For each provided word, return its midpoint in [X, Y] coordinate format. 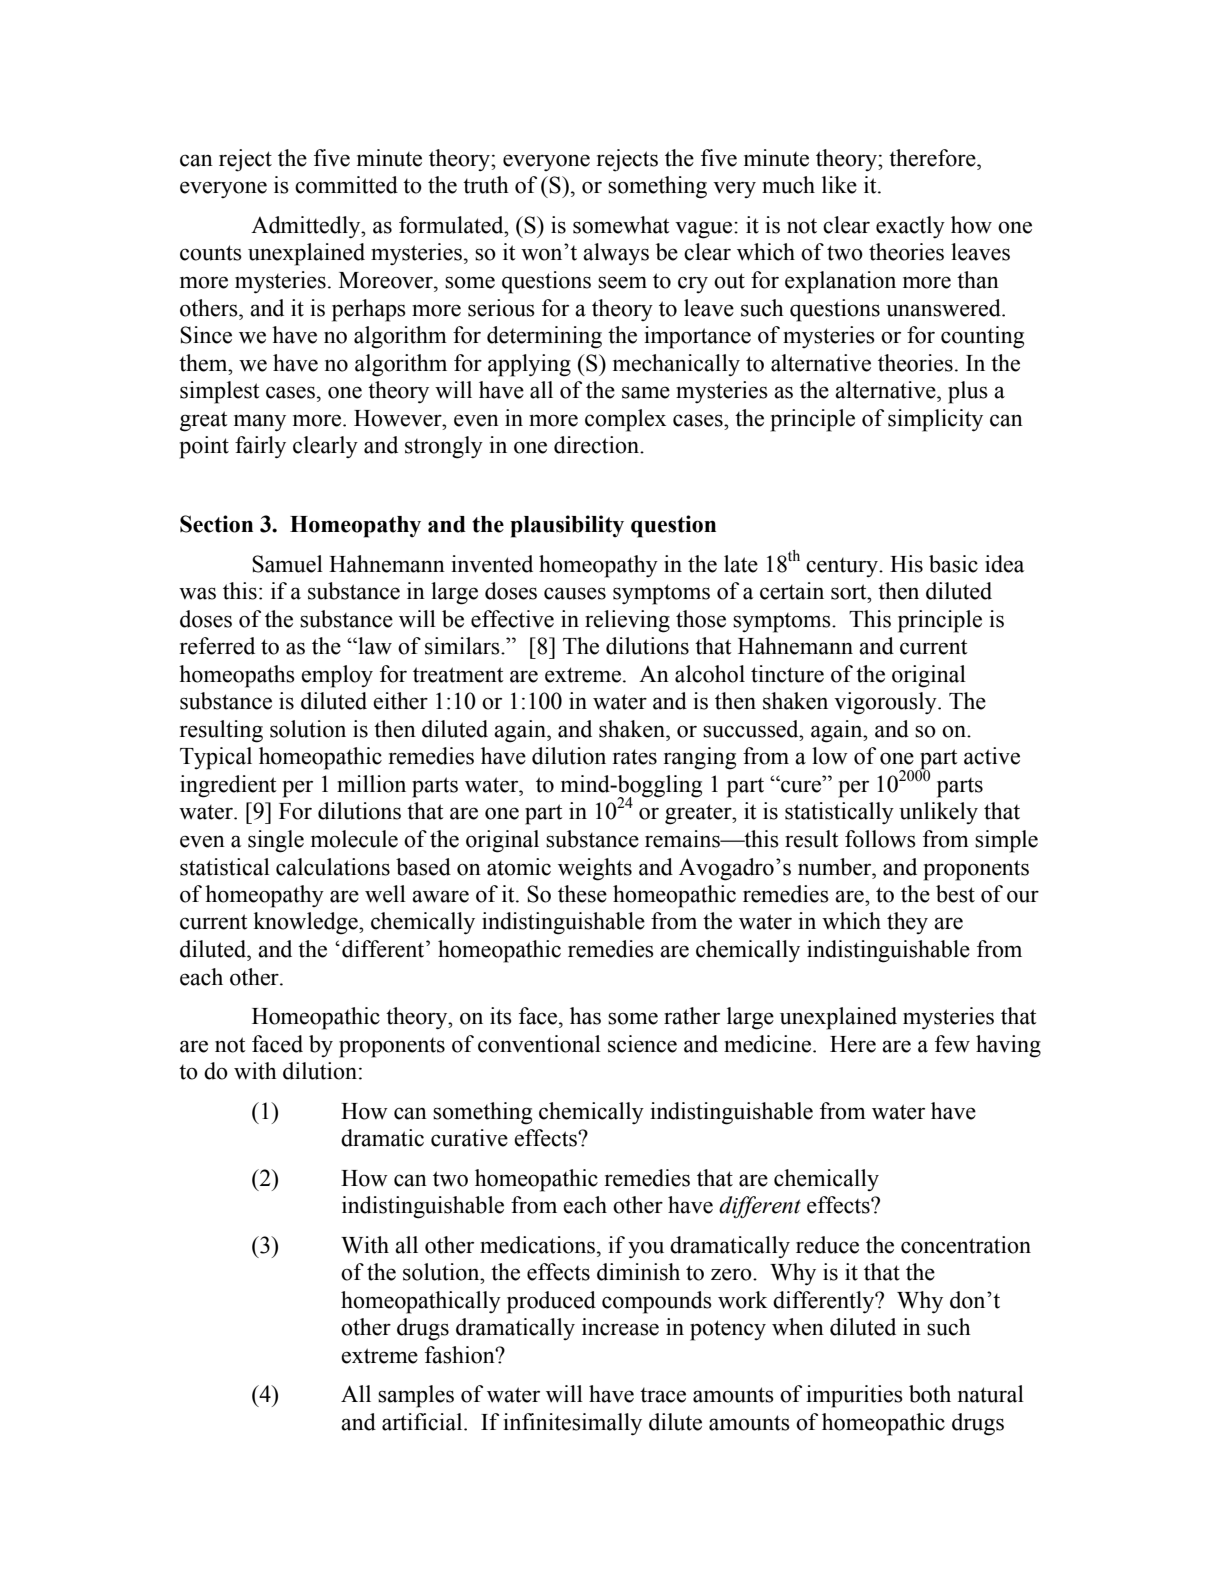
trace [663, 1395]
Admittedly [307, 227]
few [952, 1044]
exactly [910, 227]
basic [953, 564]
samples [416, 1396]
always [616, 254]
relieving [627, 621]
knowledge [306, 923]
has [585, 1016]
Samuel [287, 564]
